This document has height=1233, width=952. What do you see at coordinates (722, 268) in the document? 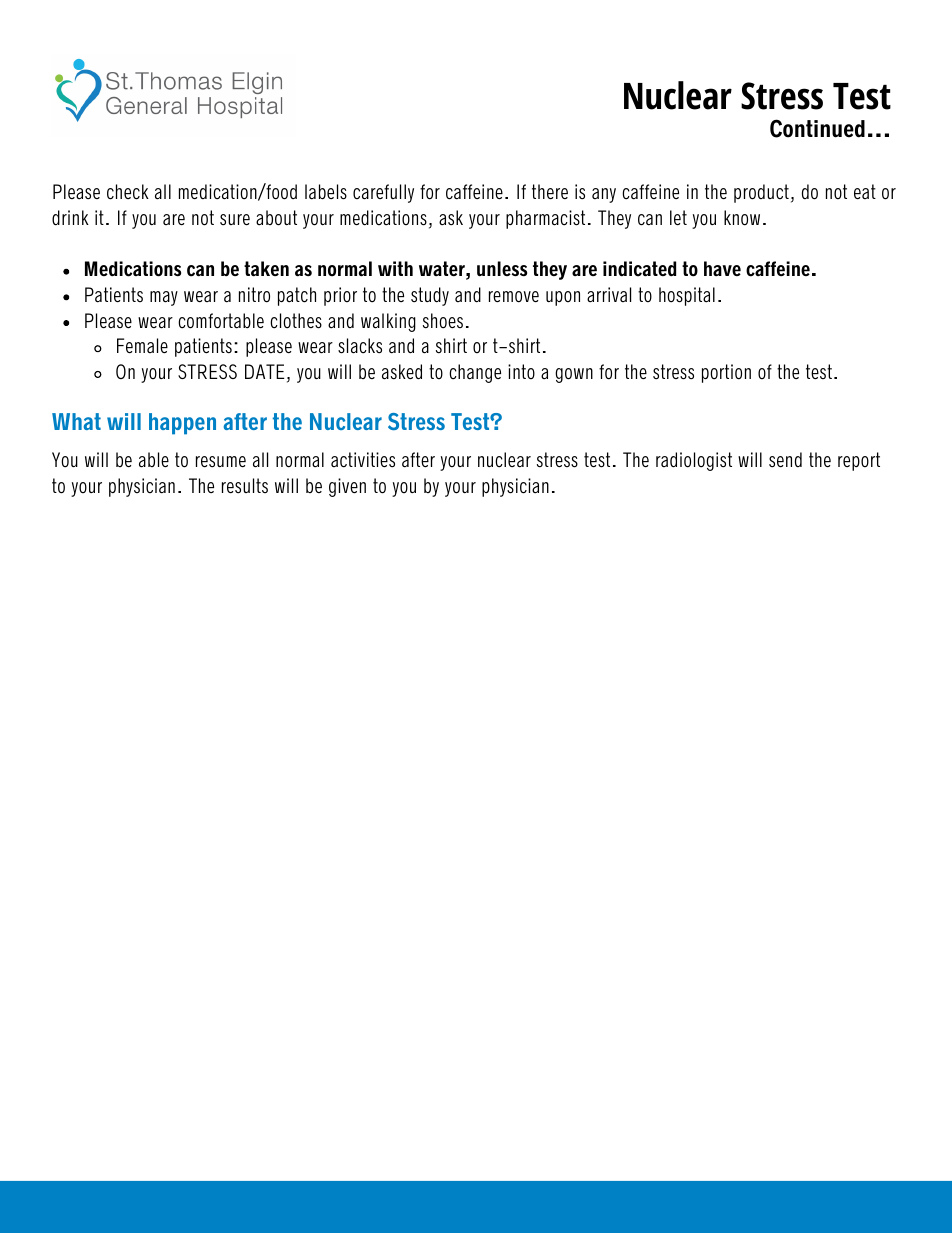
I see `have` at bounding box center [722, 268].
